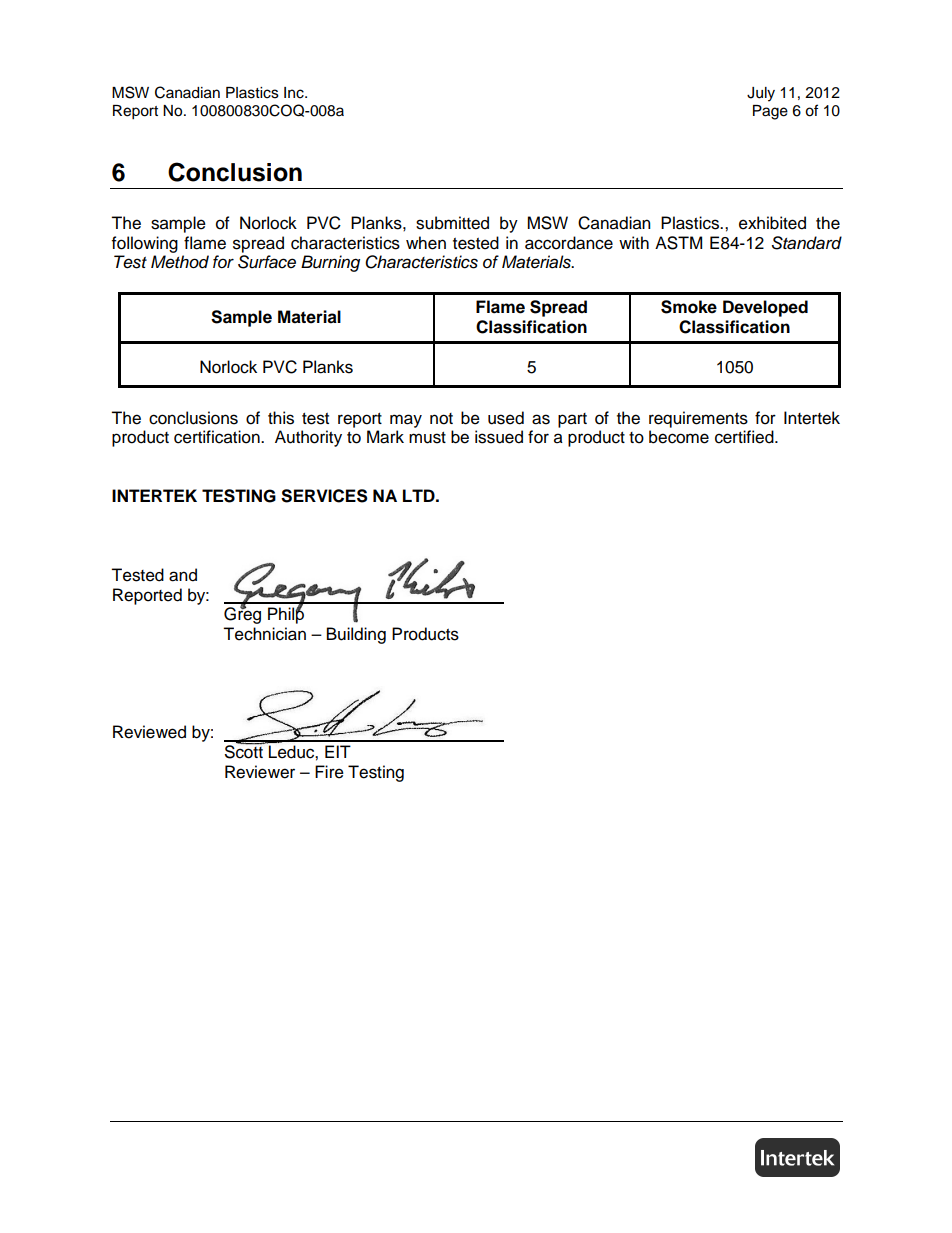 Image resolution: width=952 pixels, height=1233 pixels. What do you see at coordinates (338, 751) in the screenshot?
I see `EIT` at bounding box center [338, 751].
